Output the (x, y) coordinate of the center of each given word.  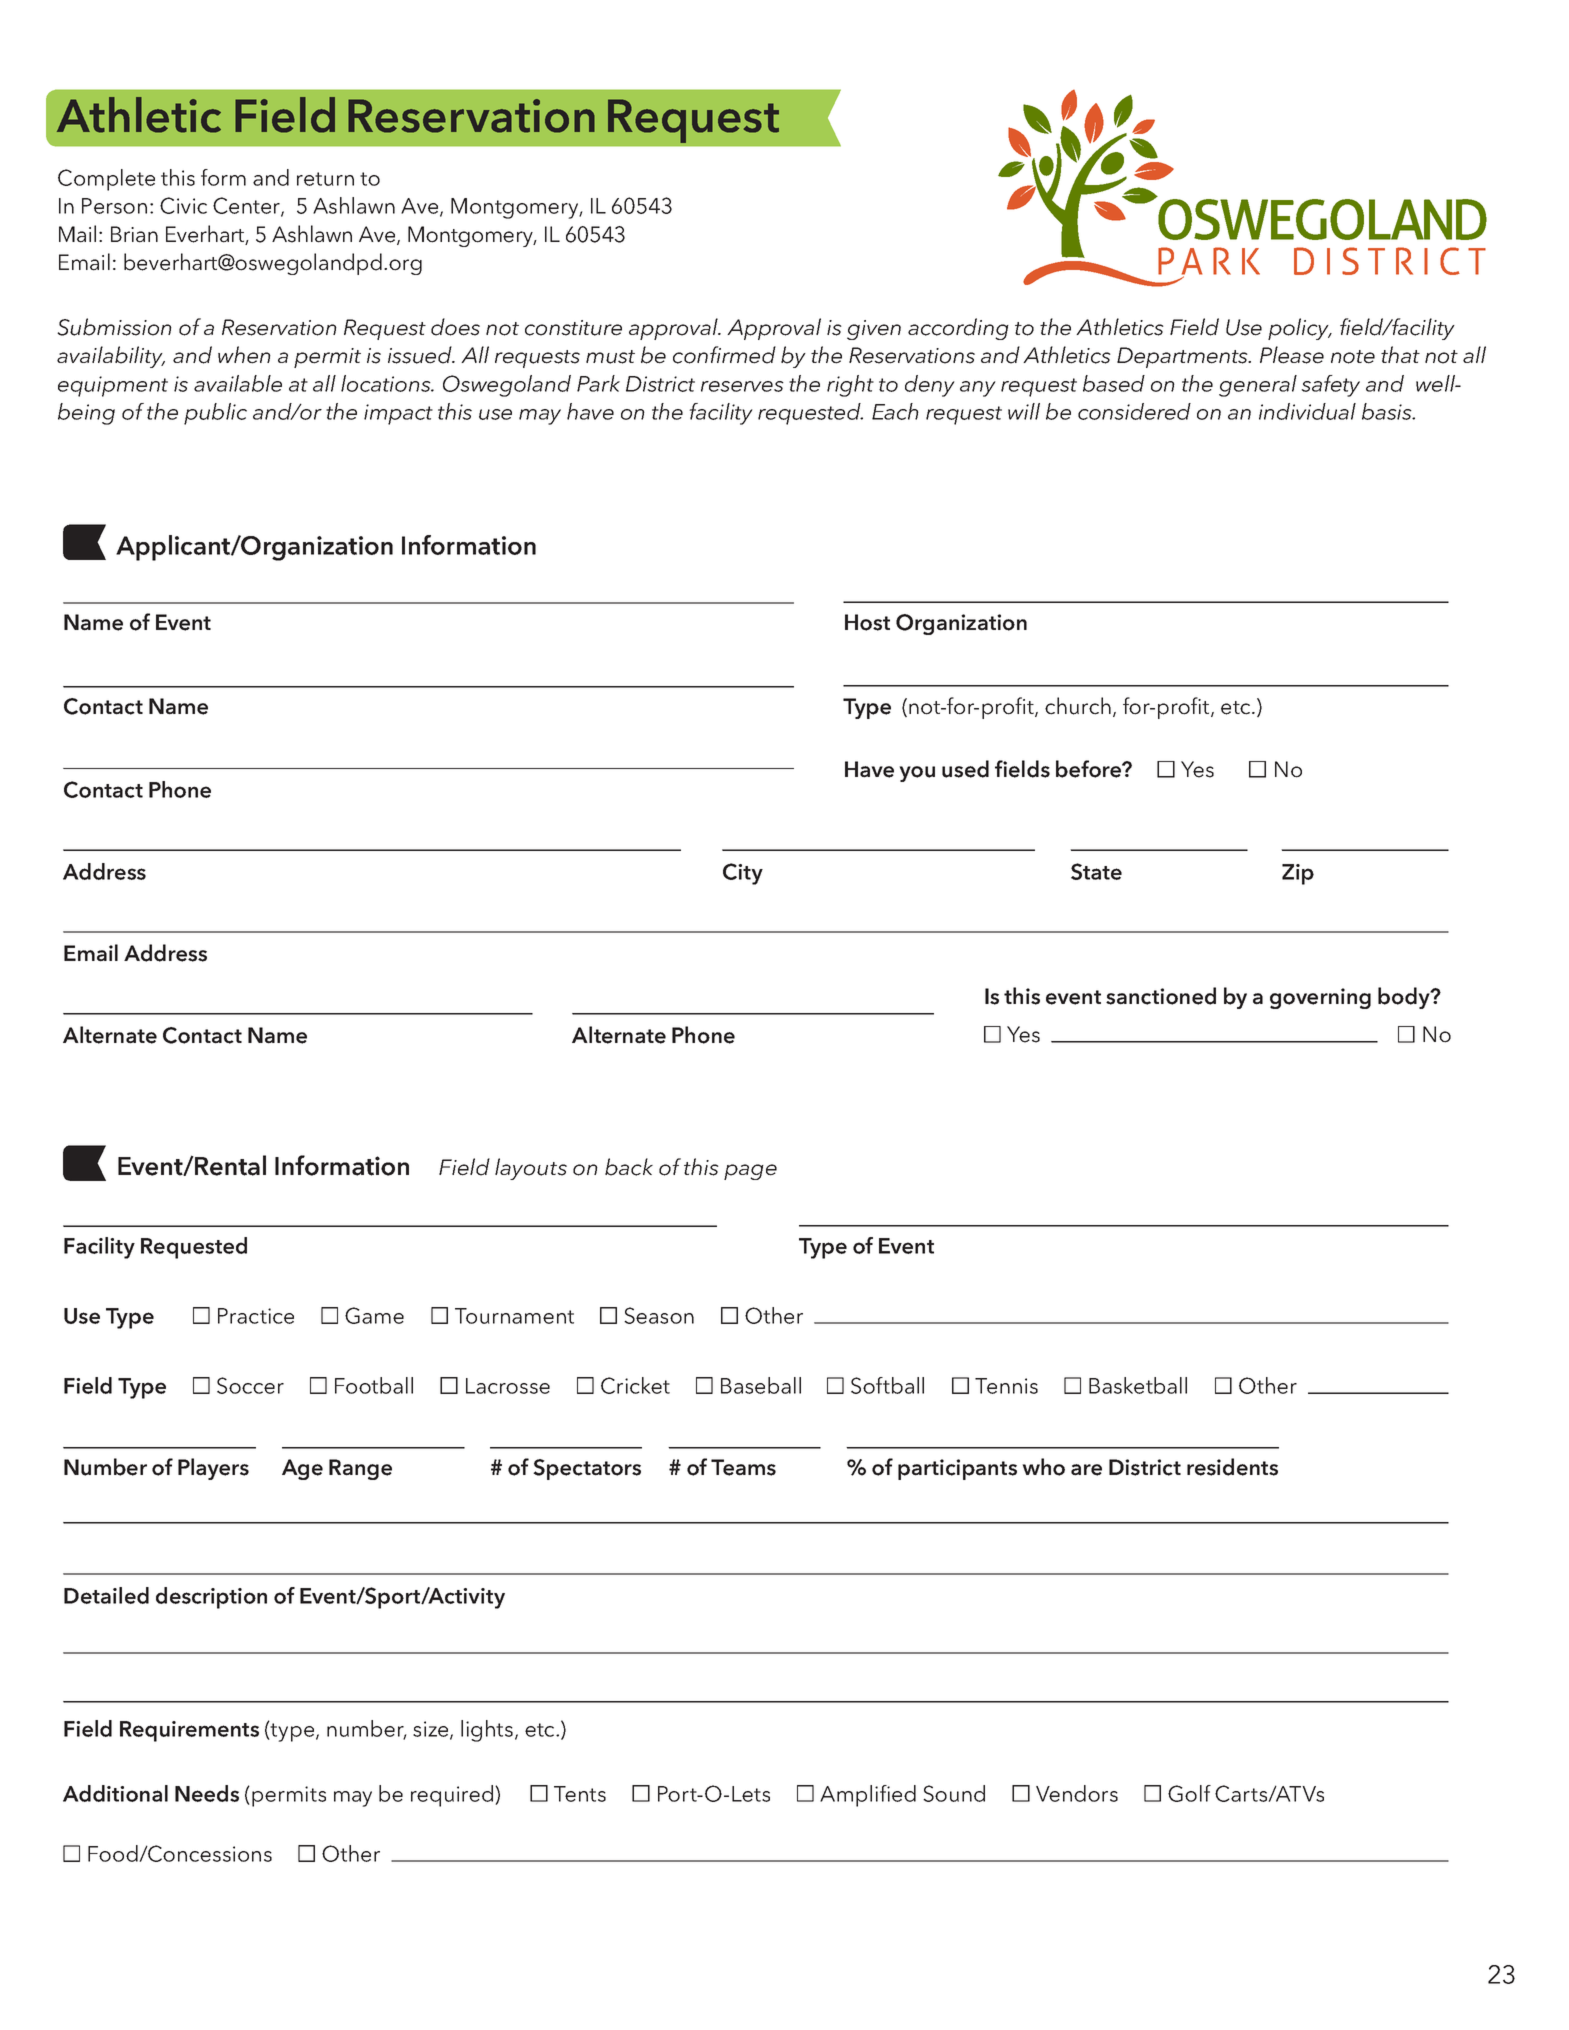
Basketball (1138, 1385)
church (1078, 706)
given (874, 330)
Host (867, 622)
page (750, 1172)
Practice (256, 1316)
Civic (183, 205)
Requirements (189, 1731)
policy (1300, 329)
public (215, 414)
